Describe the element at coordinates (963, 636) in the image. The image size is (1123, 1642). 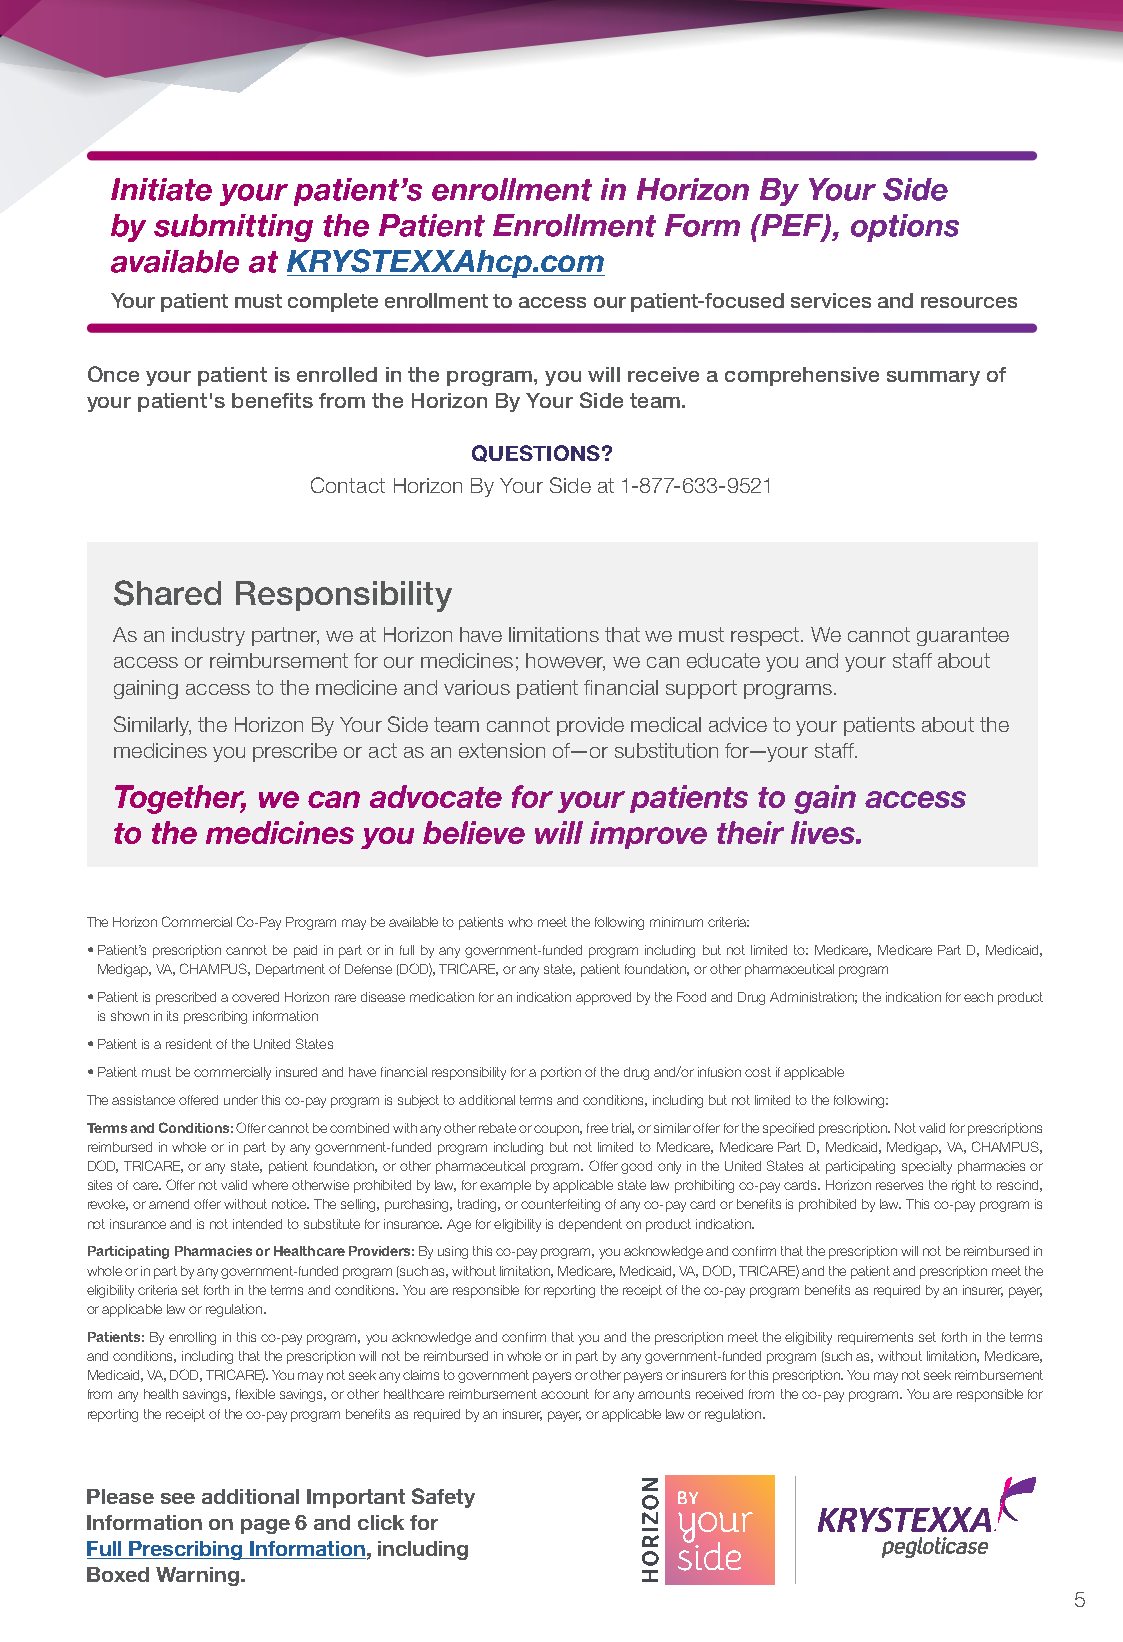
I see `guarantee` at that location.
